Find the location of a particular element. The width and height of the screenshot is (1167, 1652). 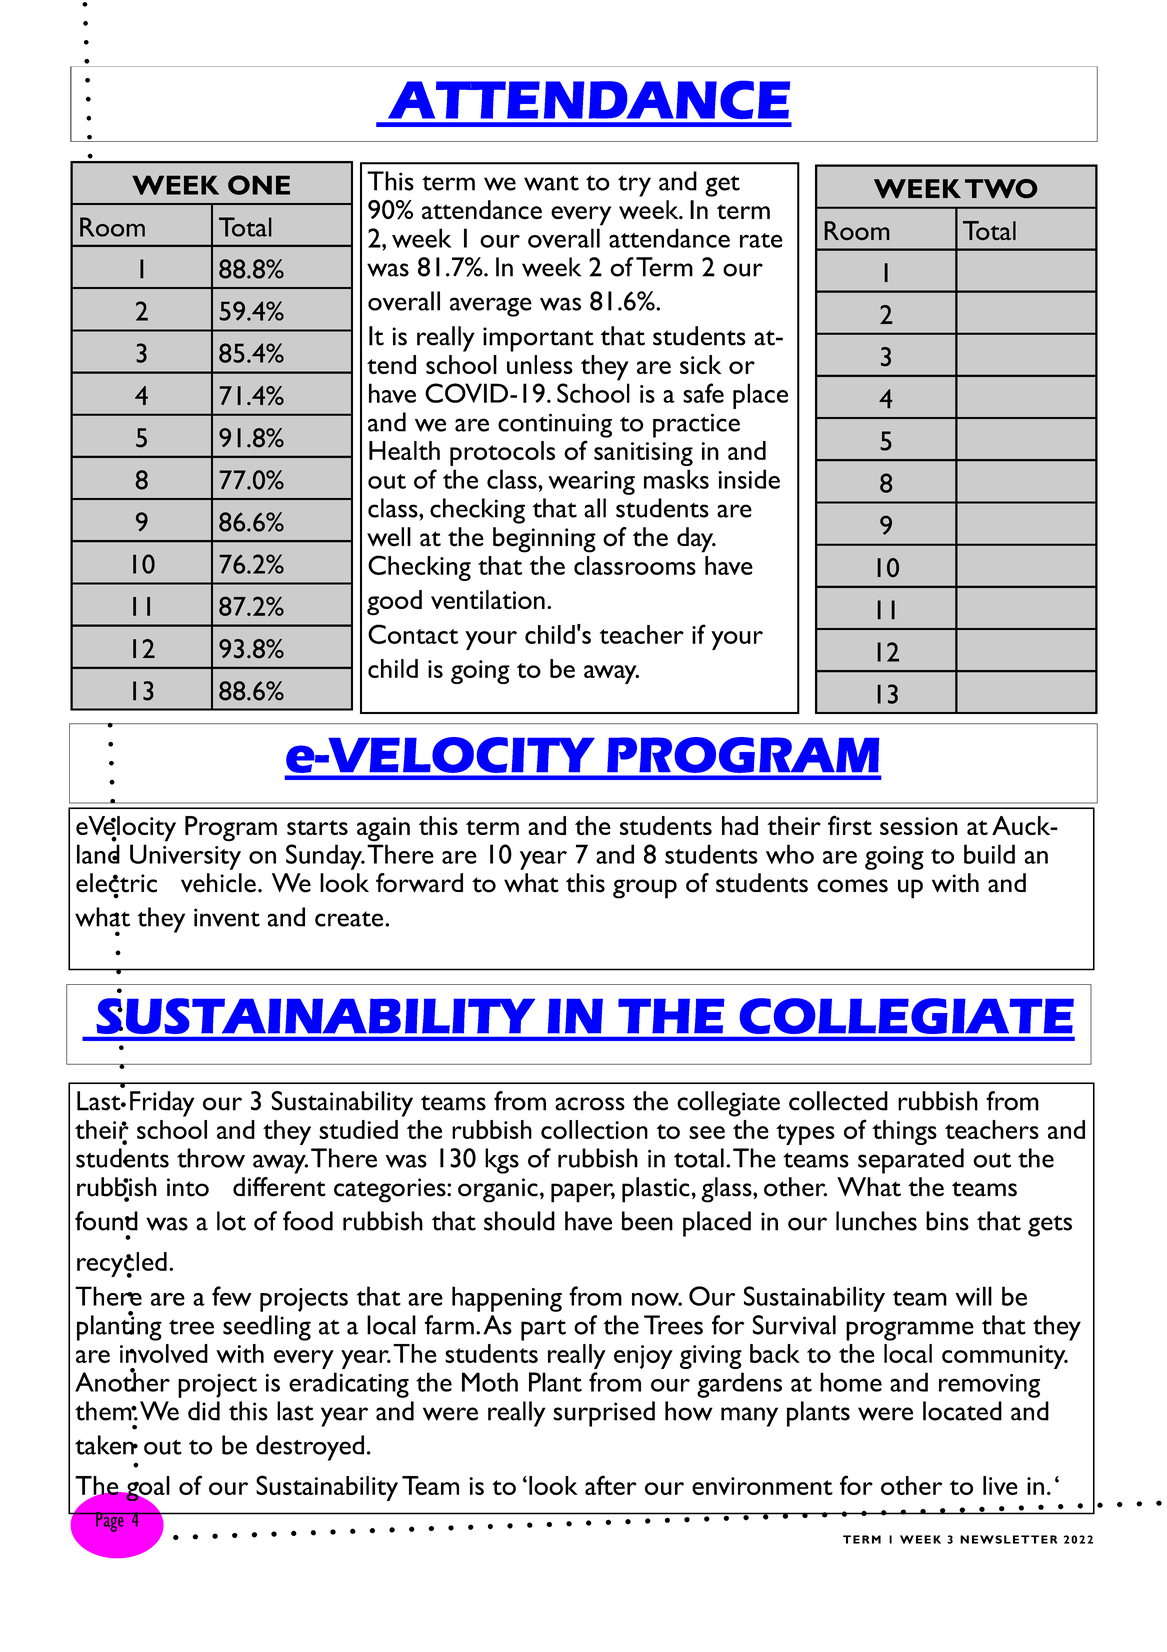

invent is located at coordinates (227, 917).
